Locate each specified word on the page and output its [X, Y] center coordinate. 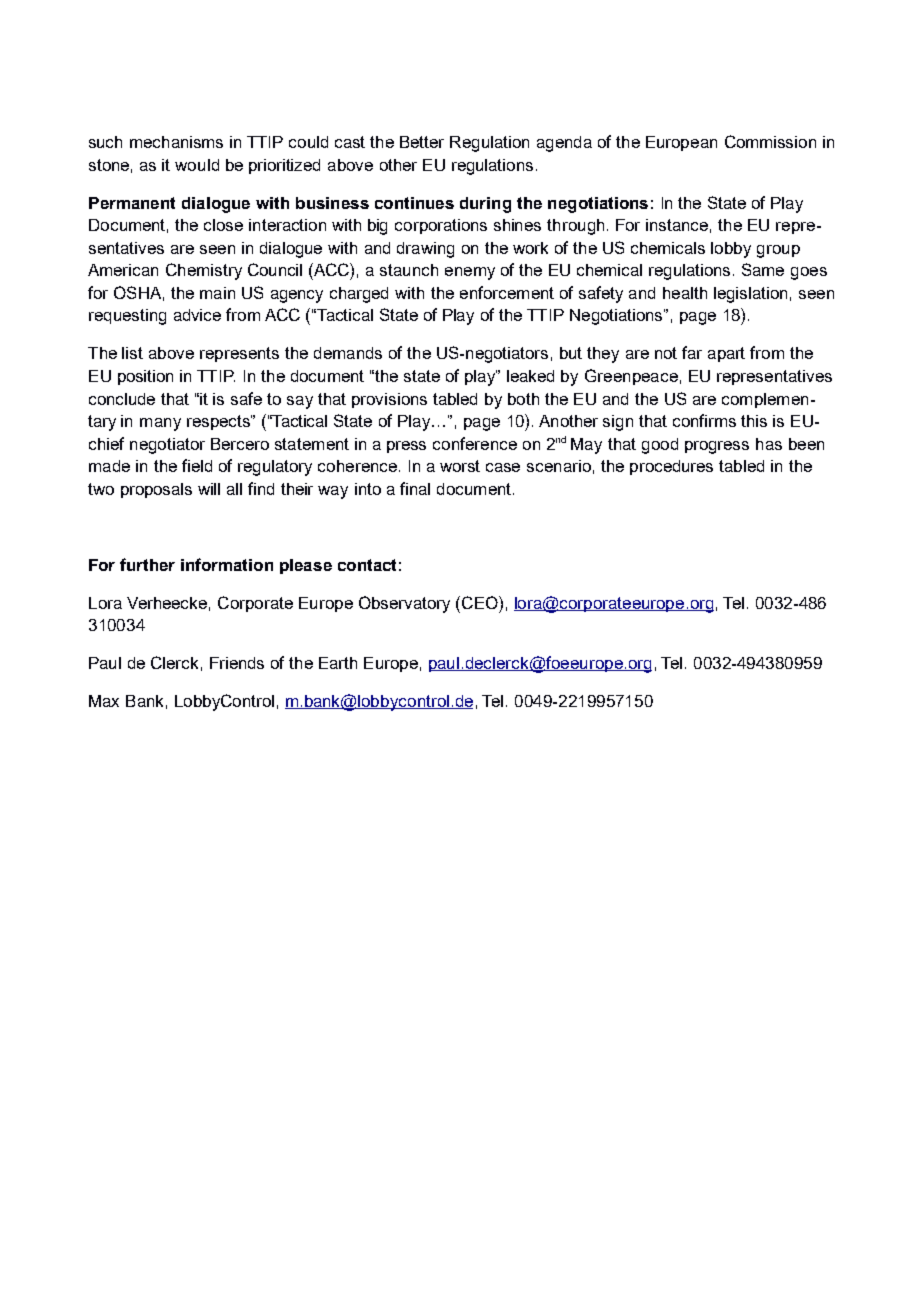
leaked [530, 376]
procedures [671, 467]
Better [422, 142]
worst [460, 466]
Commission [770, 141]
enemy [470, 273]
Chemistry [204, 271]
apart [726, 354]
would [197, 165]
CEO [481, 602]
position [145, 377]
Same [763, 269]
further [147, 564]
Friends [237, 663]
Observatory [404, 604]
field [197, 465]
